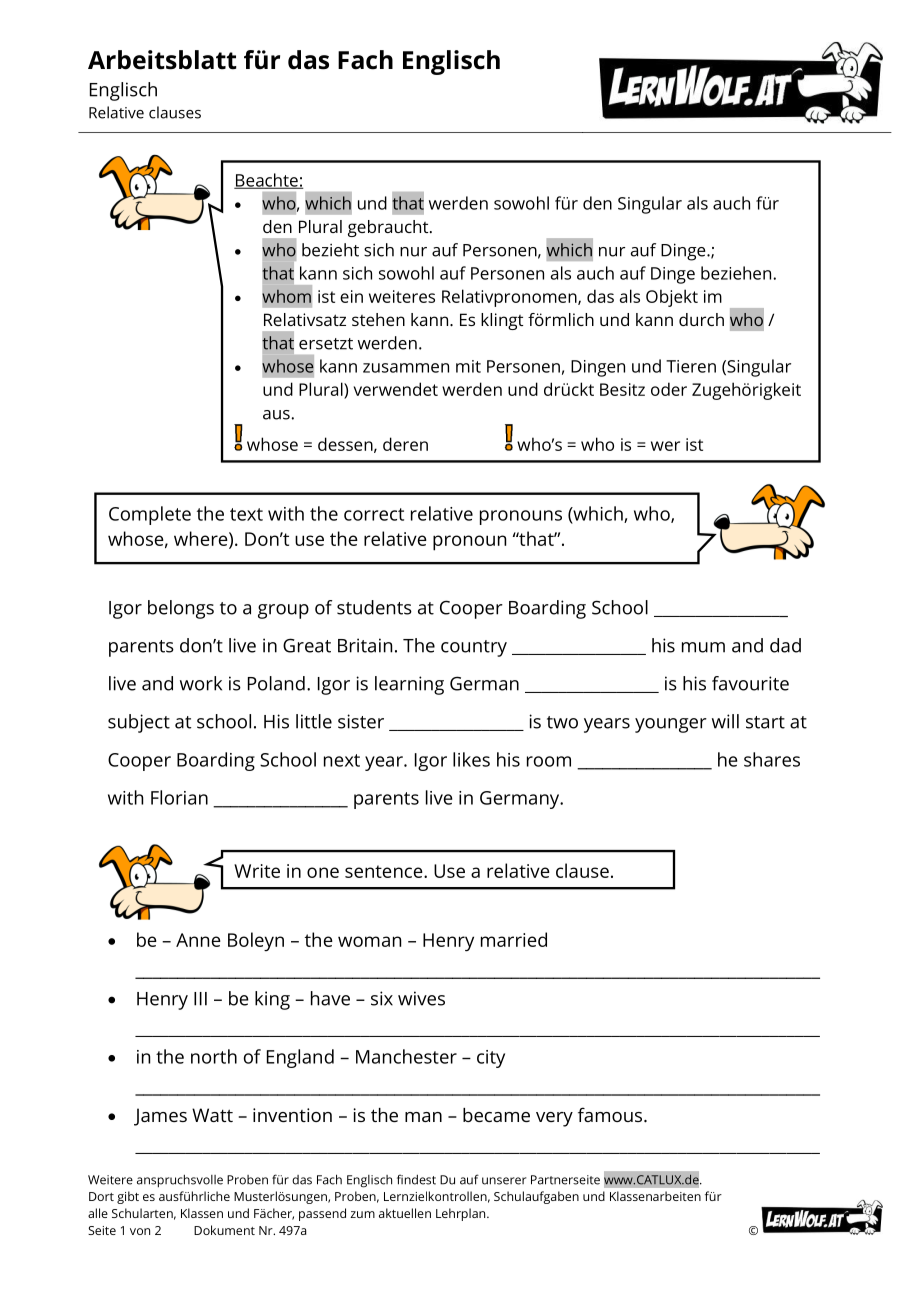 The width and height of the document is (924, 1308). Describe the element at coordinates (128, 1197) in the document. I see `gibt` at that location.
